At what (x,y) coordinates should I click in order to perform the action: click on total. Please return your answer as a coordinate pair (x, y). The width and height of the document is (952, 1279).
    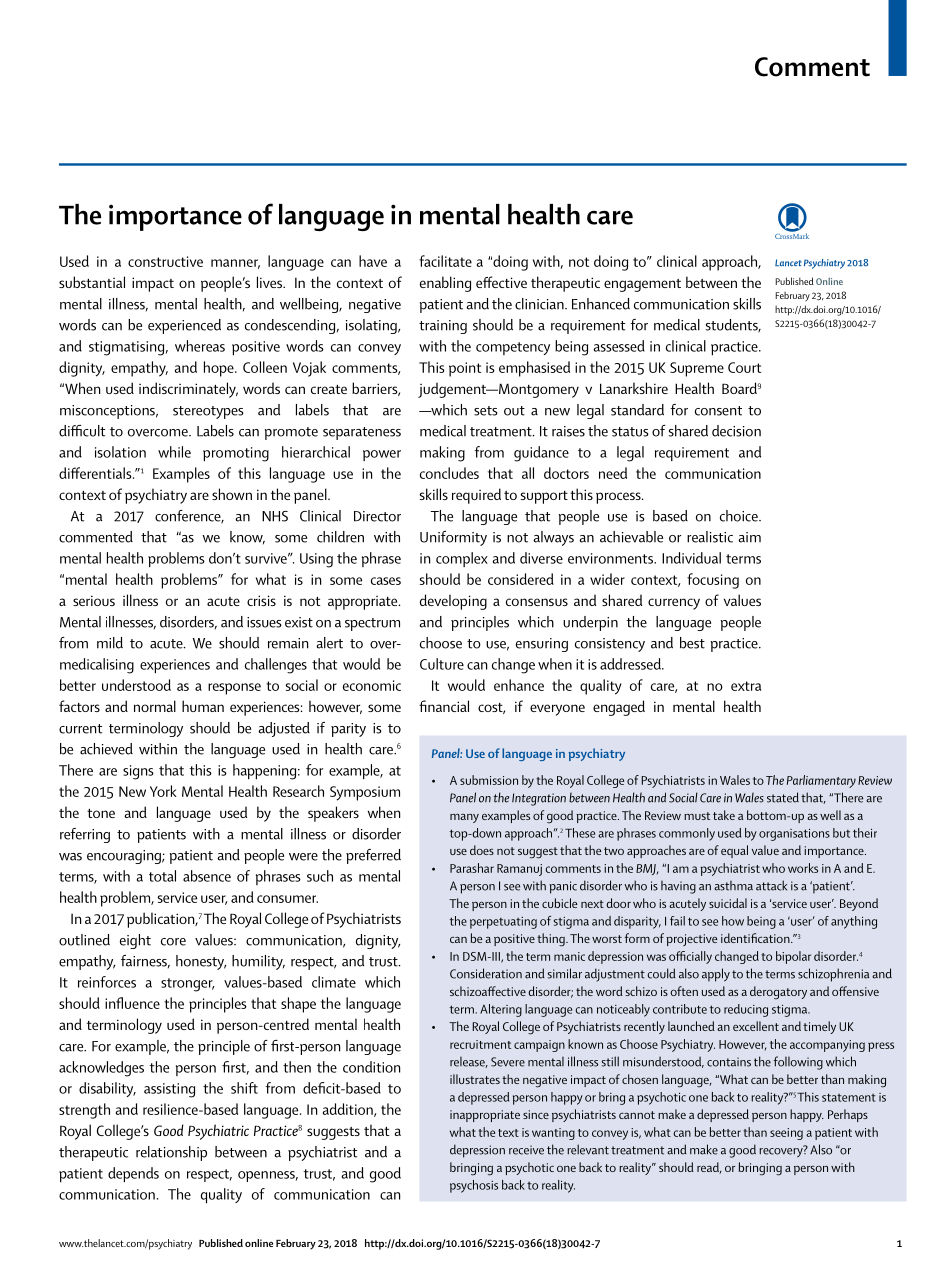
    Looking at the image, I should click on (162, 876).
